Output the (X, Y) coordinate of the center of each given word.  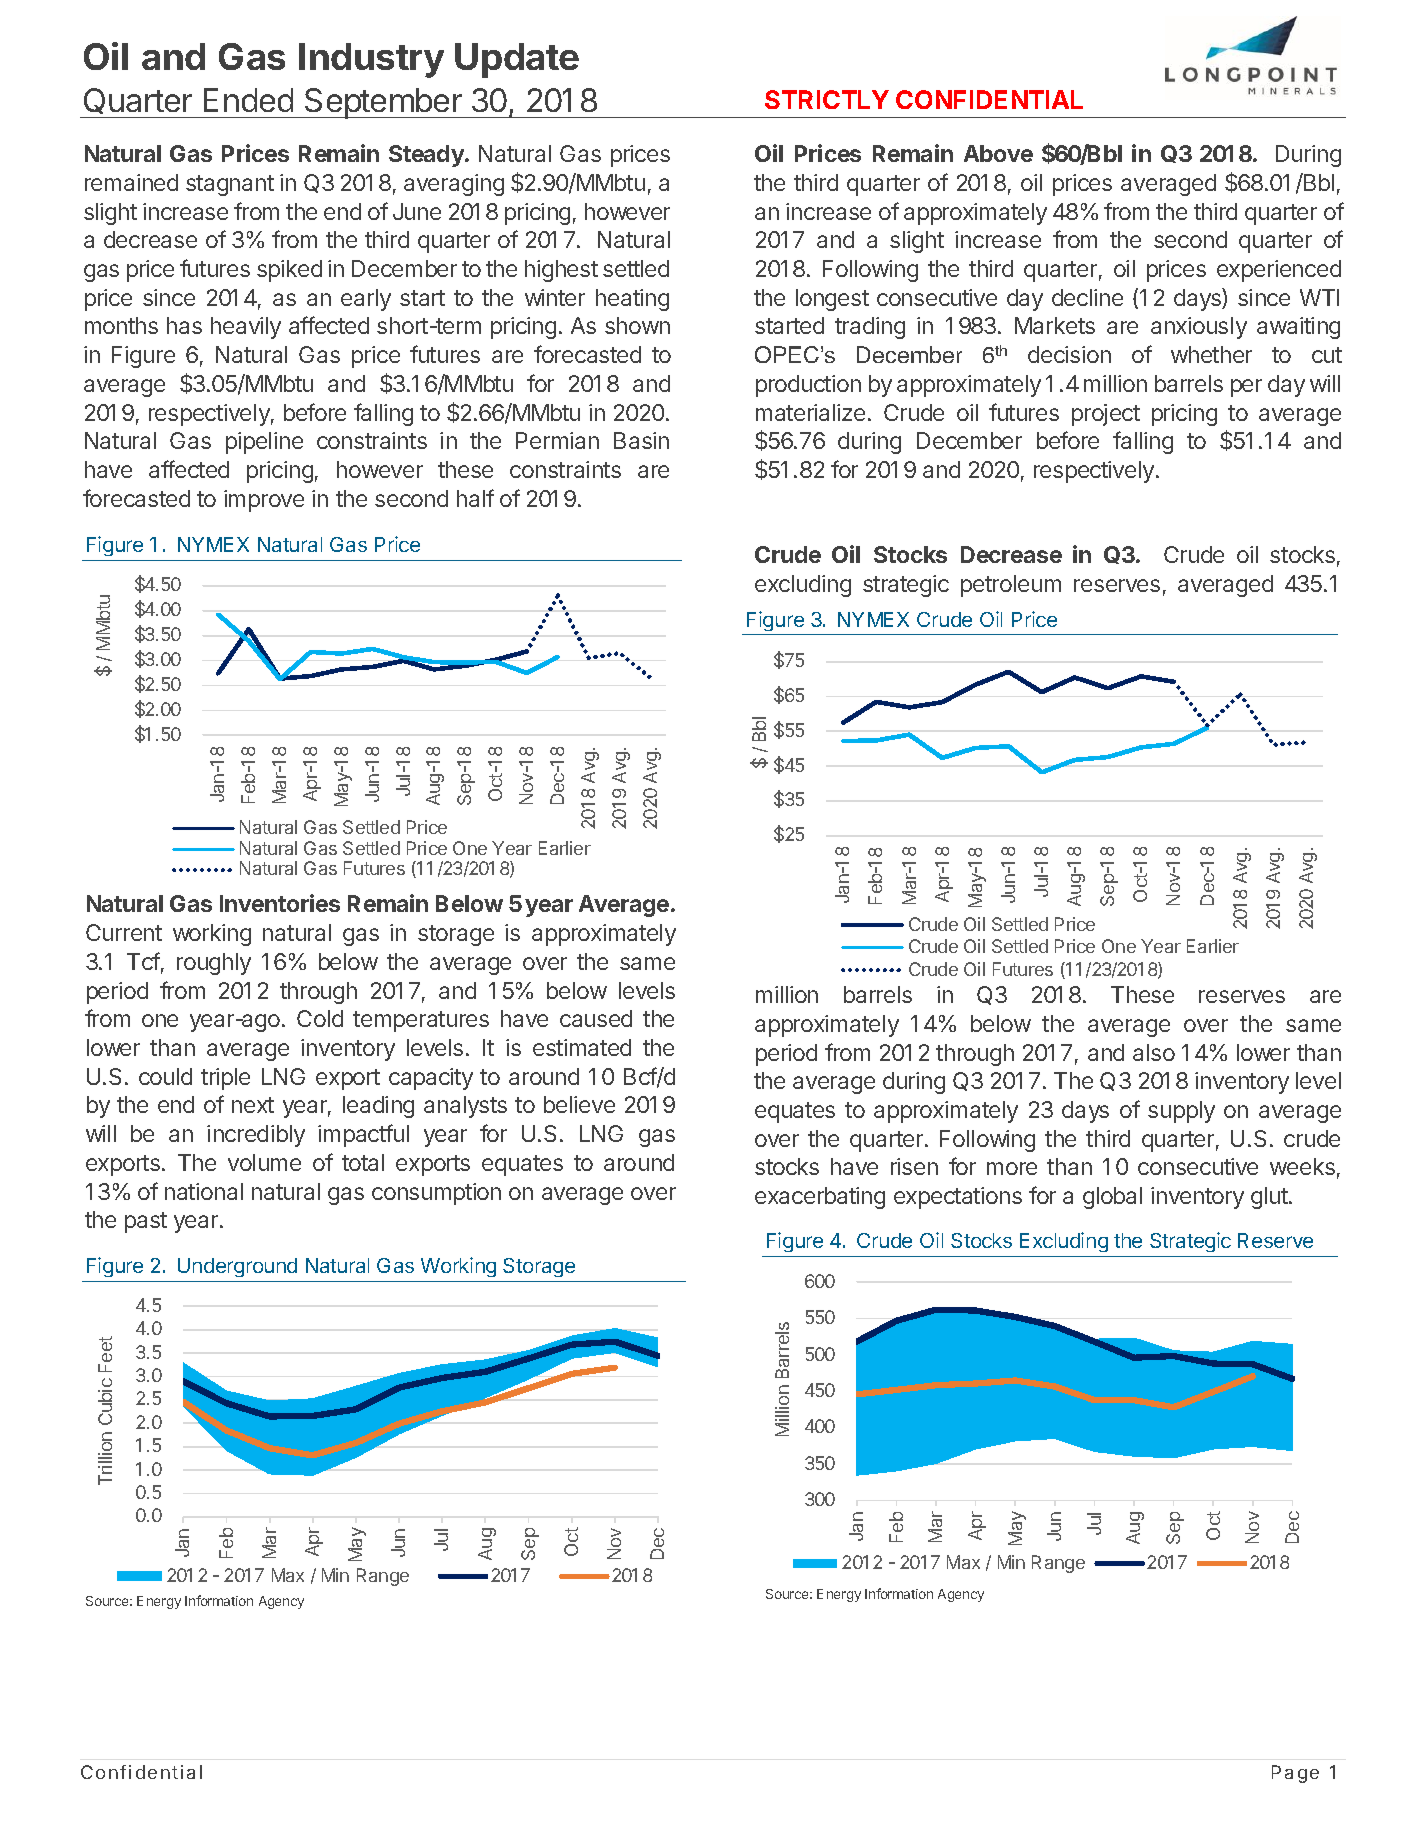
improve (264, 501)
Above (998, 153)
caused (596, 1018)
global (1112, 1198)
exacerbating (820, 1198)
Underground (237, 1267)
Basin (641, 440)
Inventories (280, 903)
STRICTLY (827, 99)
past (146, 1222)
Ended (248, 100)
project (1106, 415)
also (1154, 1052)
